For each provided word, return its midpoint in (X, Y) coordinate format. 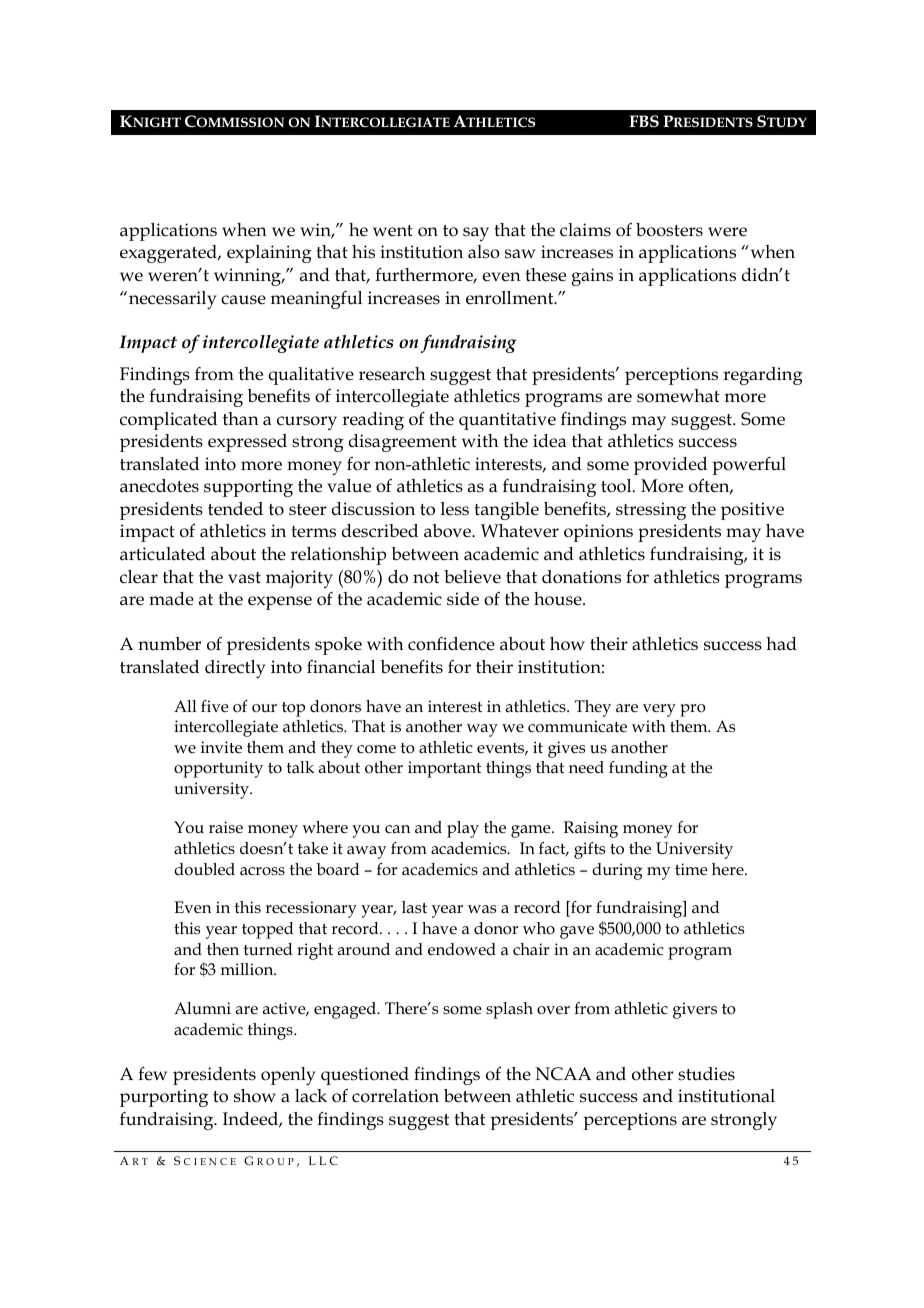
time (691, 869)
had (781, 643)
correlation (395, 1096)
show (255, 1096)
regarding (763, 376)
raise (226, 827)
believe (472, 577)
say (476, 234)
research (392, 374)
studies (706, 1074)
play (463, 829)
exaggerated (169, 254)
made (171, 599)
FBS (644, 121)
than (241, 419)
